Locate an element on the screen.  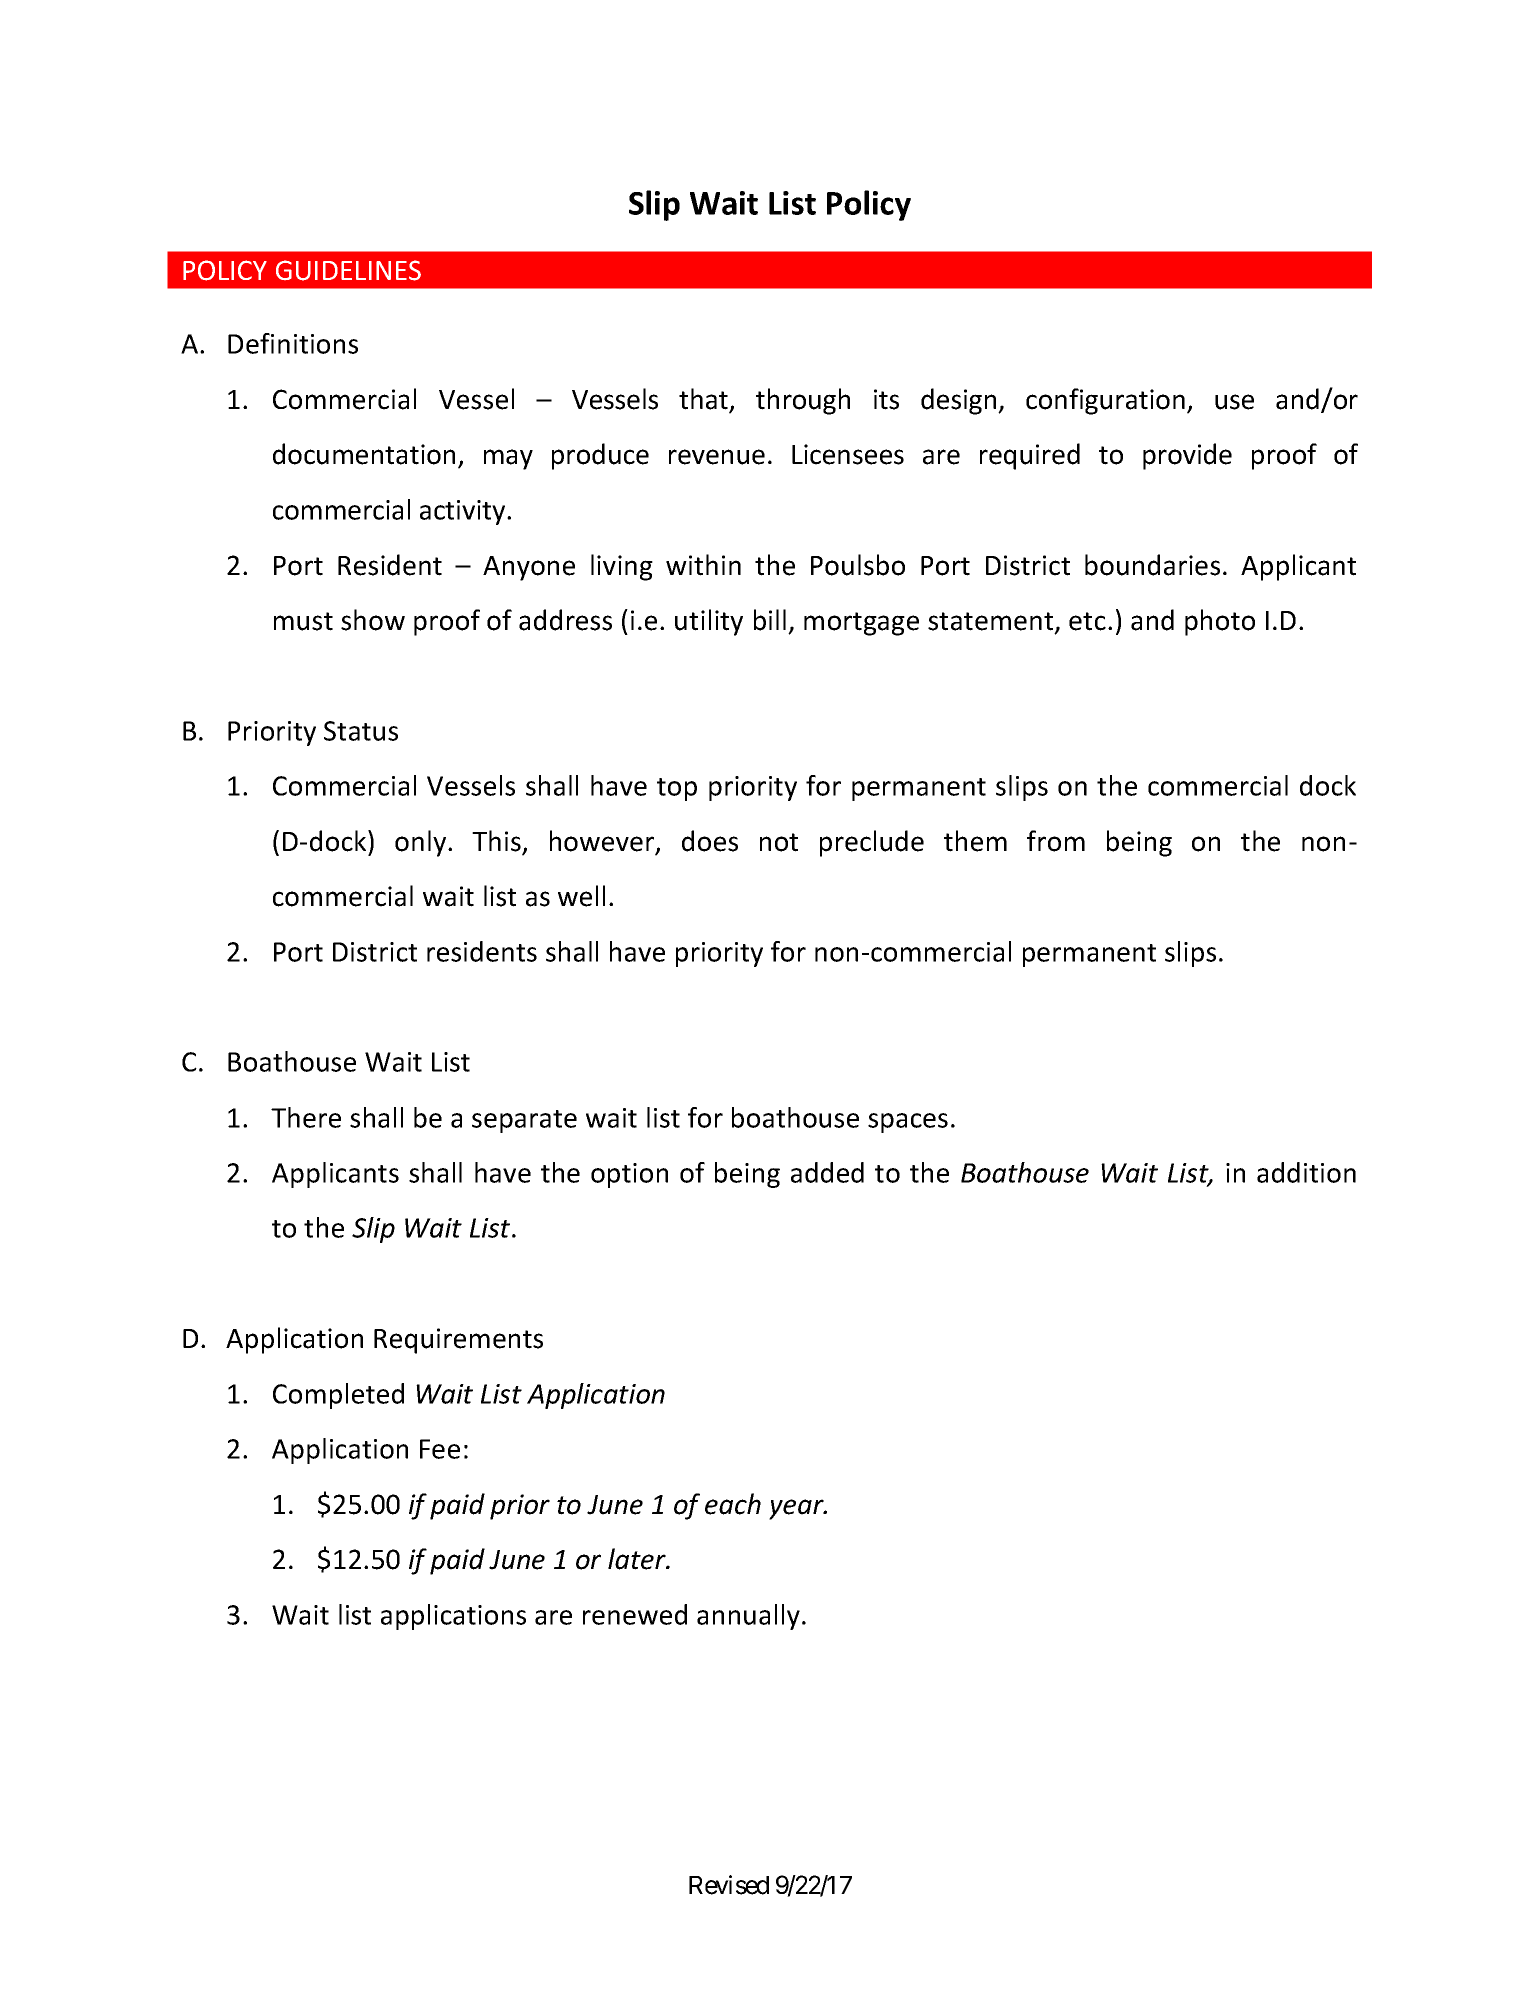
annually is located at coordinates (748, 1617).
